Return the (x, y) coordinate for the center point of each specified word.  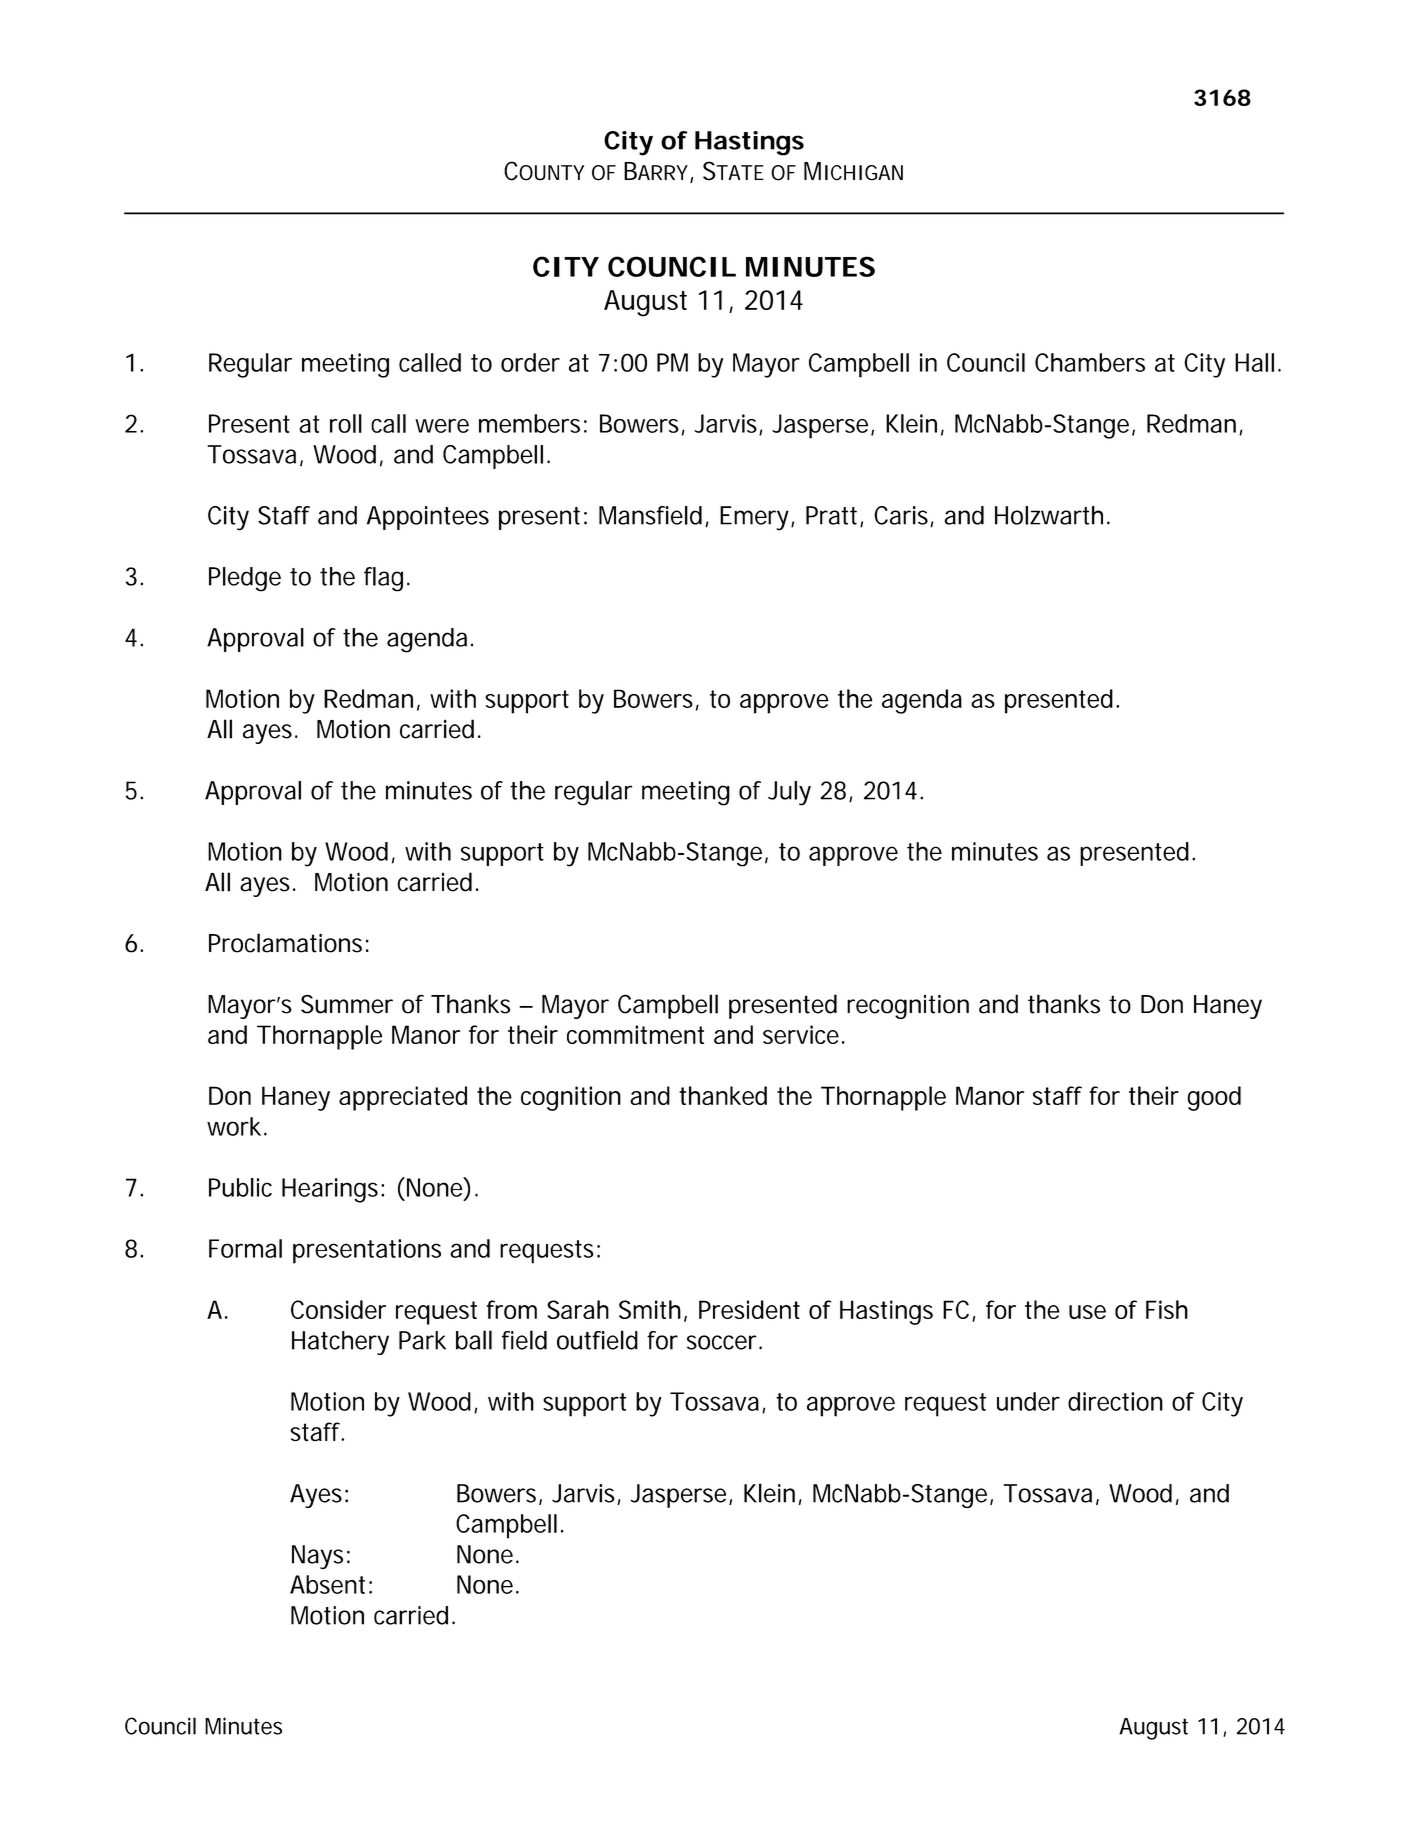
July (789, 793)
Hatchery (340, 1343)
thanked (723, 1095)
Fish (1167, 1309)
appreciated (403, 1098)
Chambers (1090, 362)
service (801, 1034)
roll (346, 423)
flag (383, 579)
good (1214, 1098)
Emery (756, 518)
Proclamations (285, 943)
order (530, 362)
